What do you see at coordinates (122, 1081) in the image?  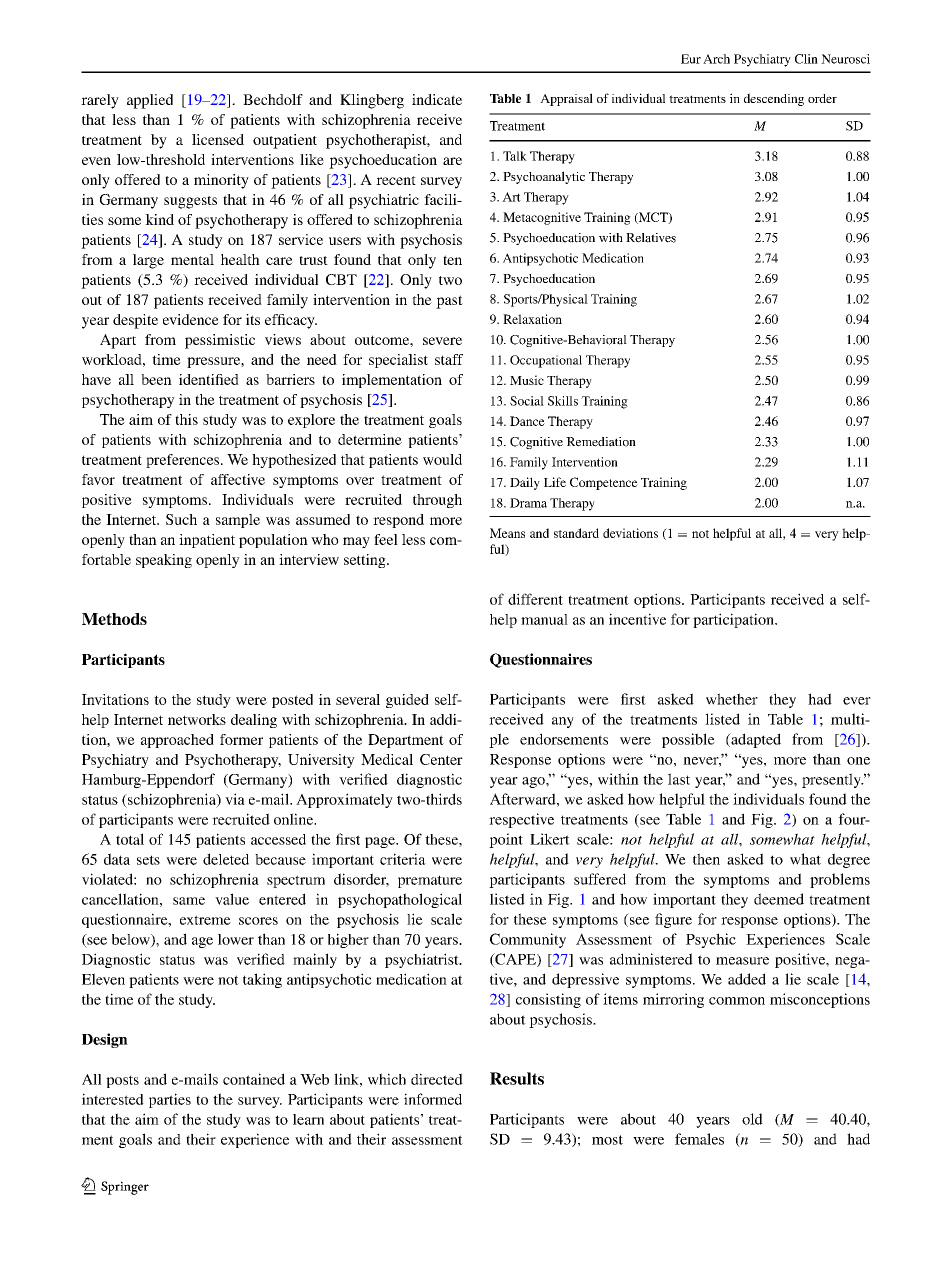 I see `posts` at bounding box center [122, 1081].
